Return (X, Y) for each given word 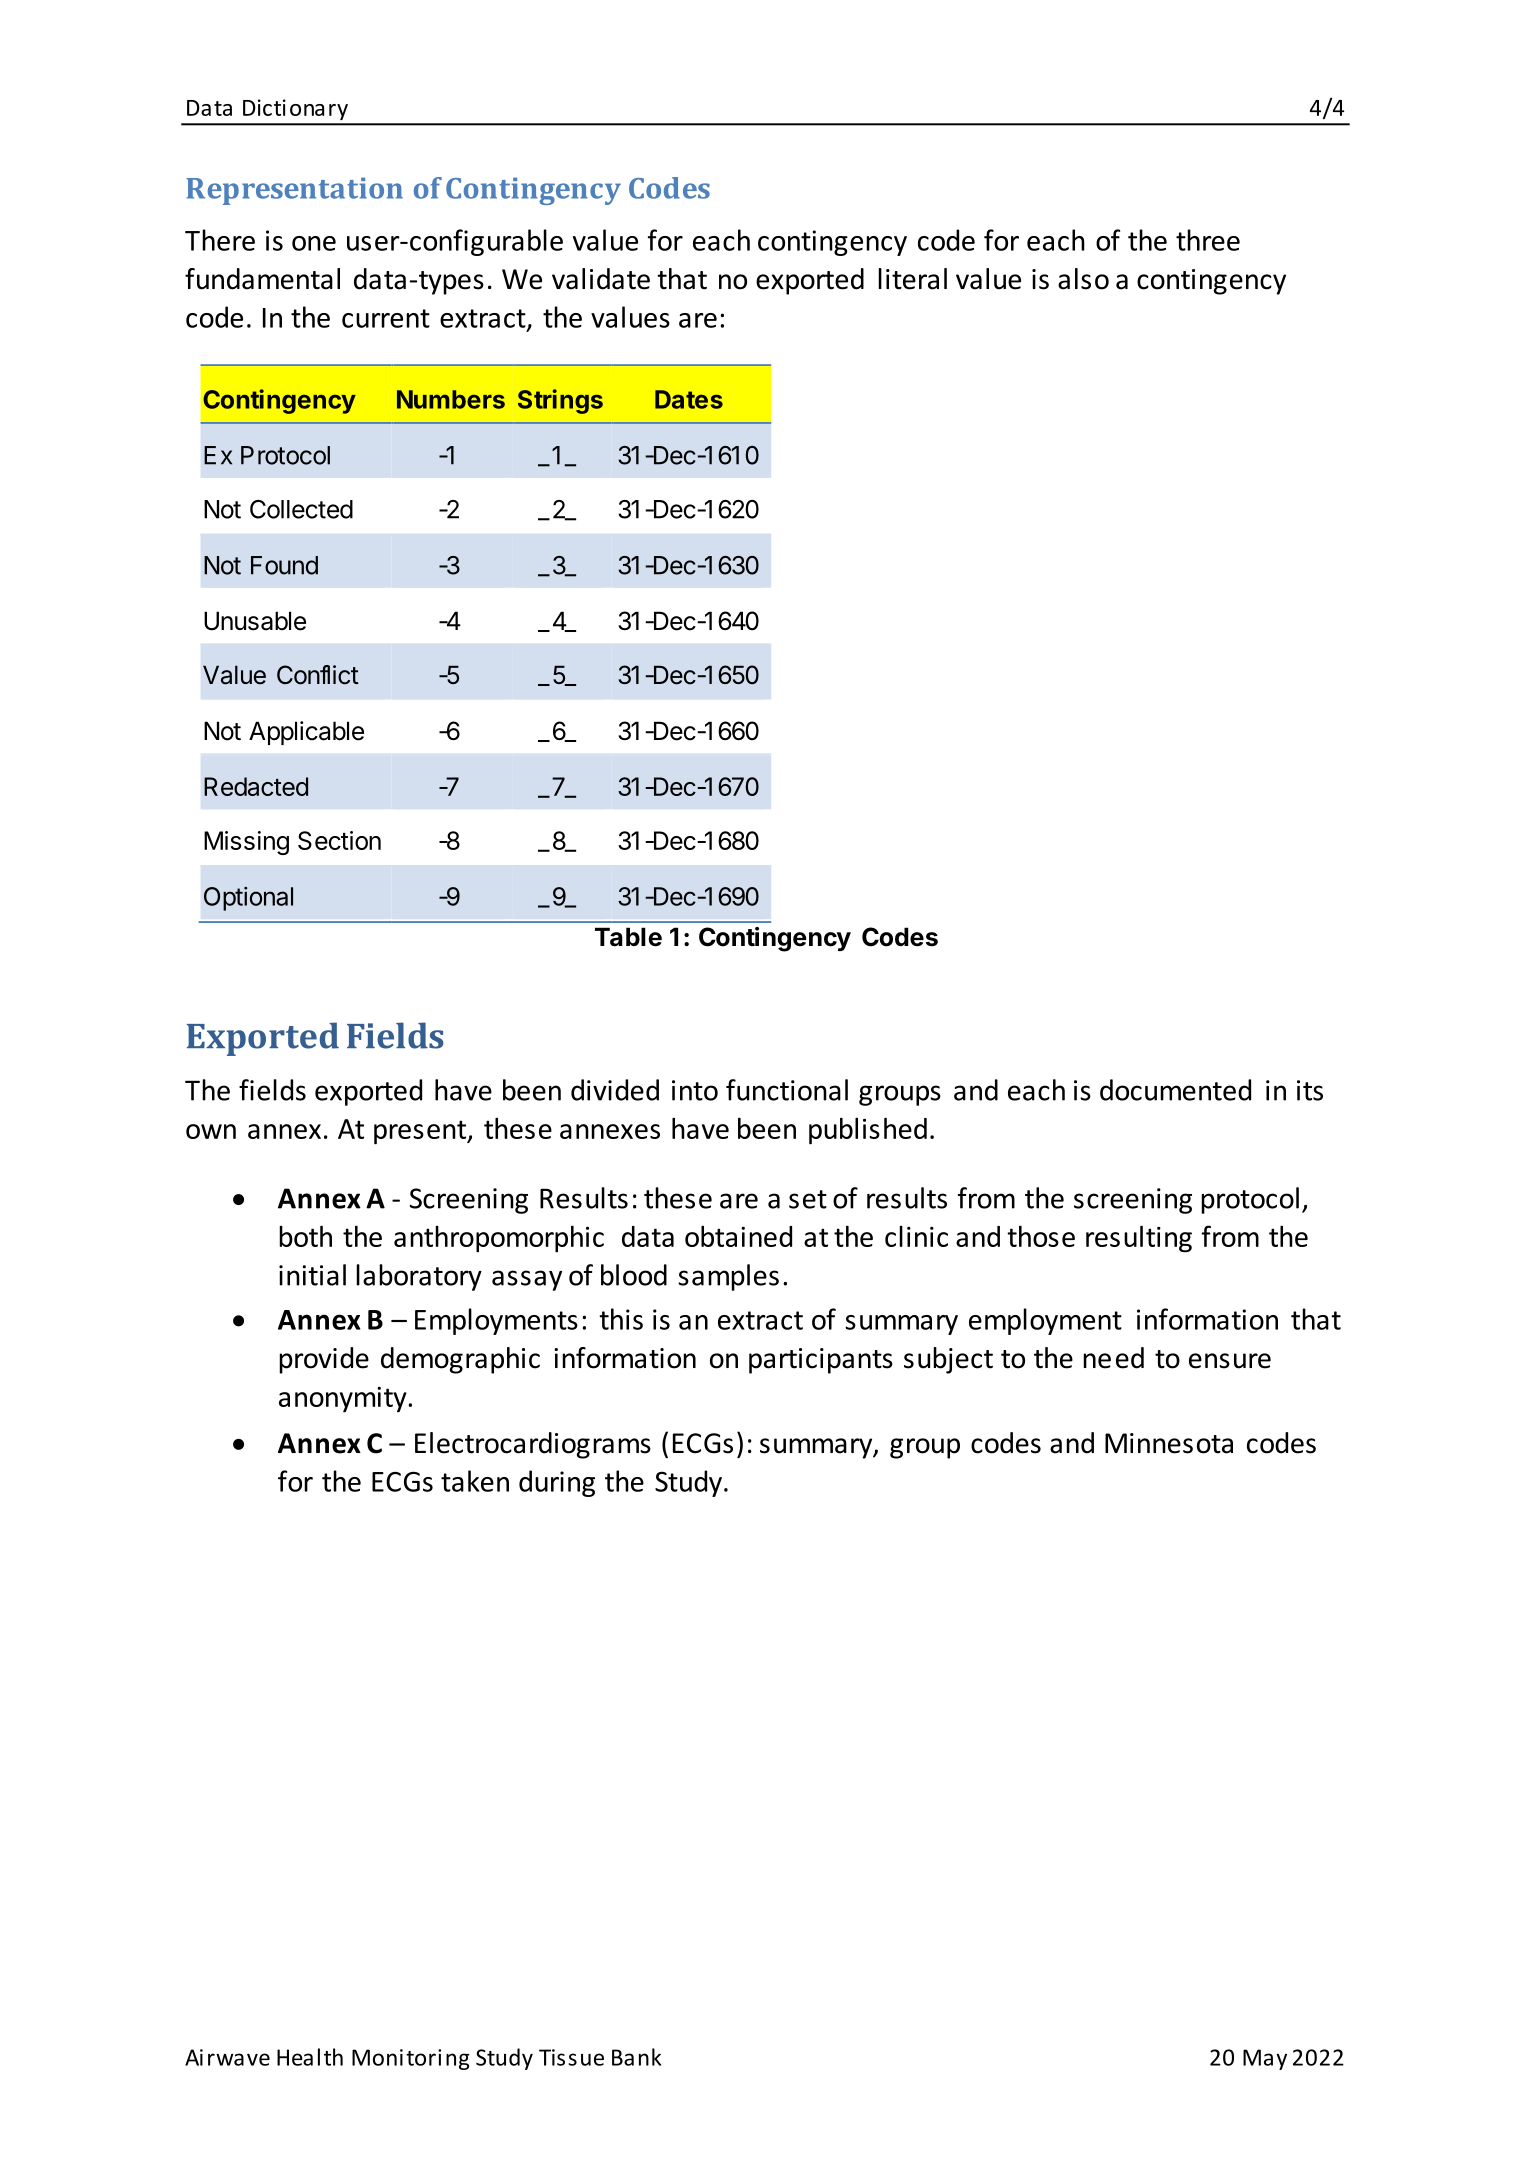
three (1208, 240)
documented (1175, 1090)
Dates (689, 399)
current (386, 318)
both (305, 1236)
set (808, 1199)
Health (310, 2057)
